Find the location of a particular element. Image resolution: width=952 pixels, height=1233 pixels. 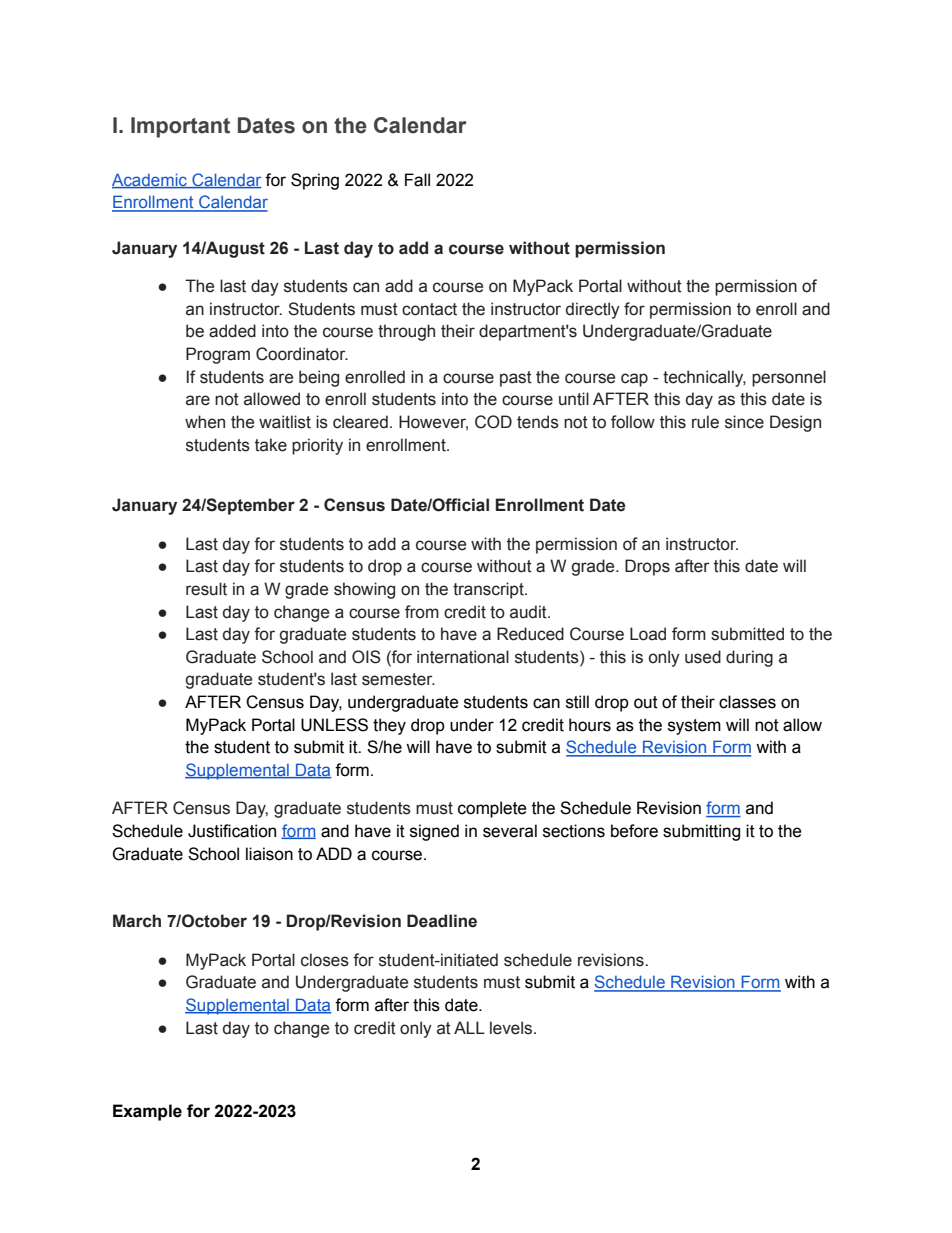

Justification is located at coordinates (232, 831).
